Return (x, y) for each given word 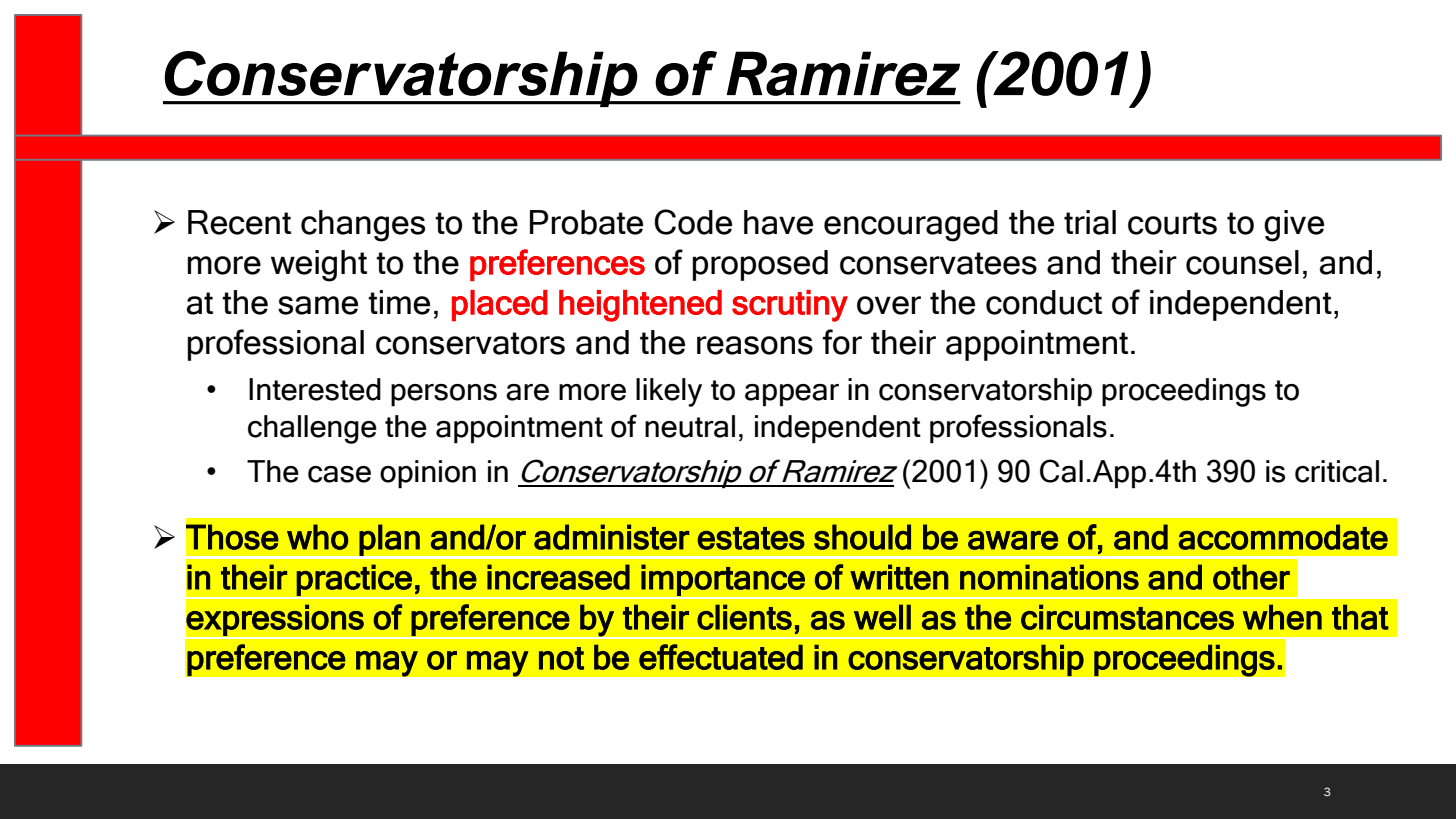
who (317, 537)
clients (744, 617)
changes (363, 226)
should (862, 537)
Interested (315, 389)
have (778, 222)
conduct (1044, 302)
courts (1172, 223)
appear (792, 395)
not (561, 658)
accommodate (1283, 537)
